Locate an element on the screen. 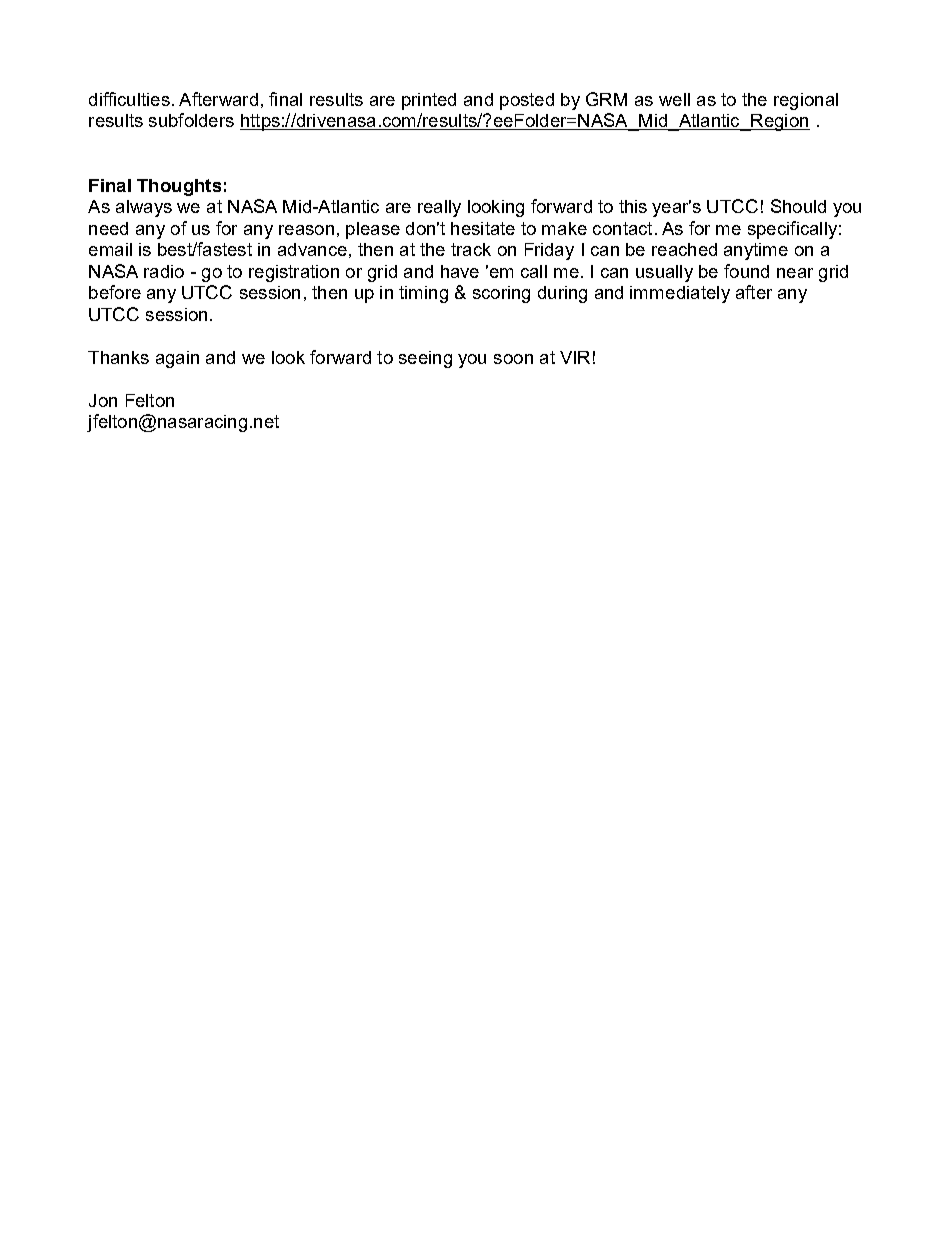  immediately is located at coordinates (680, 294).
